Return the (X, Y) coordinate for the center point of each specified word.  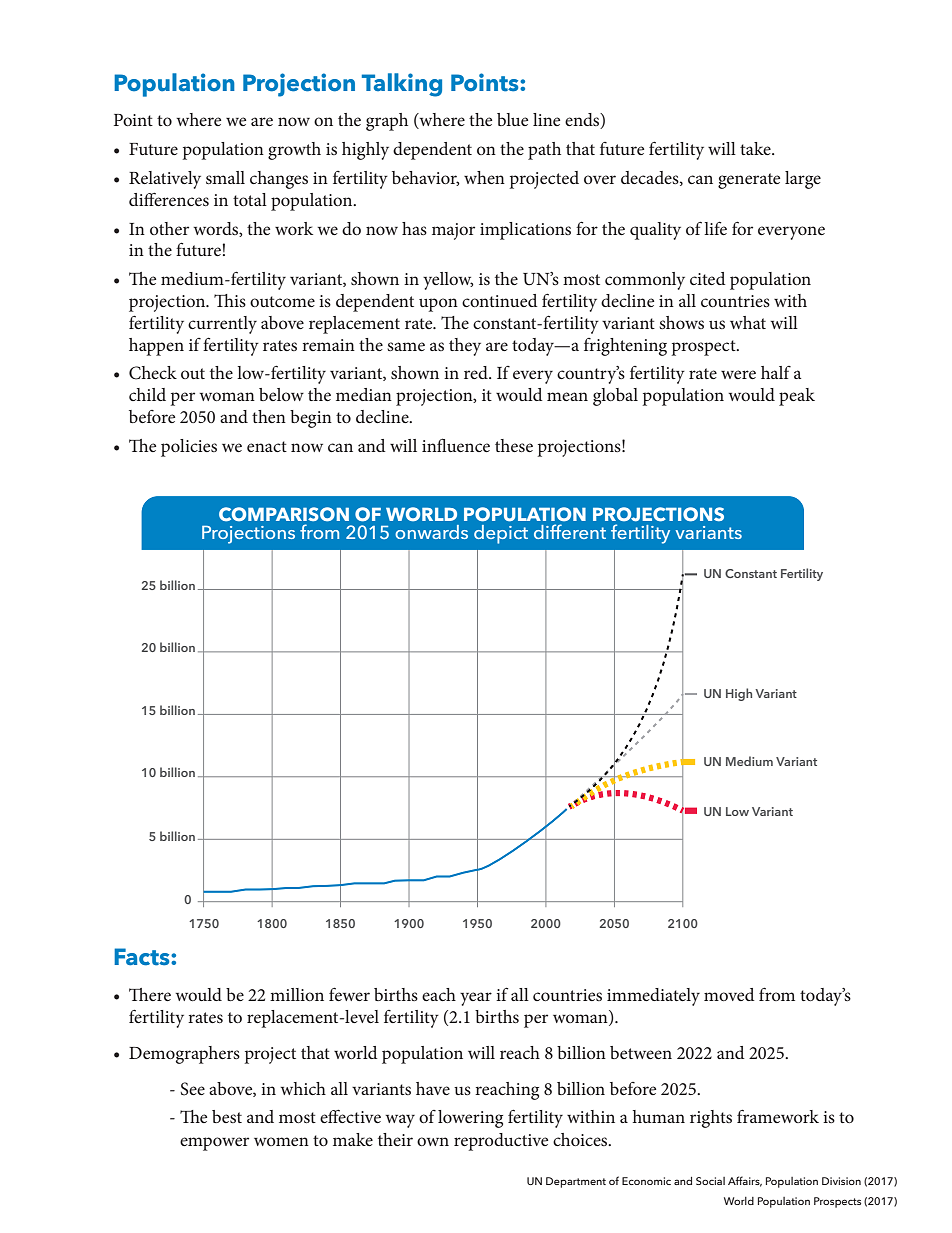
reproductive (501, 1142)
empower (214, 1144)
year (476, 999)
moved (729, 994)
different (570, 531)
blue (512, 119)
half (776, 372)
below (281, 394)
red (477, 372)
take (756, 148)
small (225, 177)
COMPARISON (284, 514)
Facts (143, 957)
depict (501, 534)
